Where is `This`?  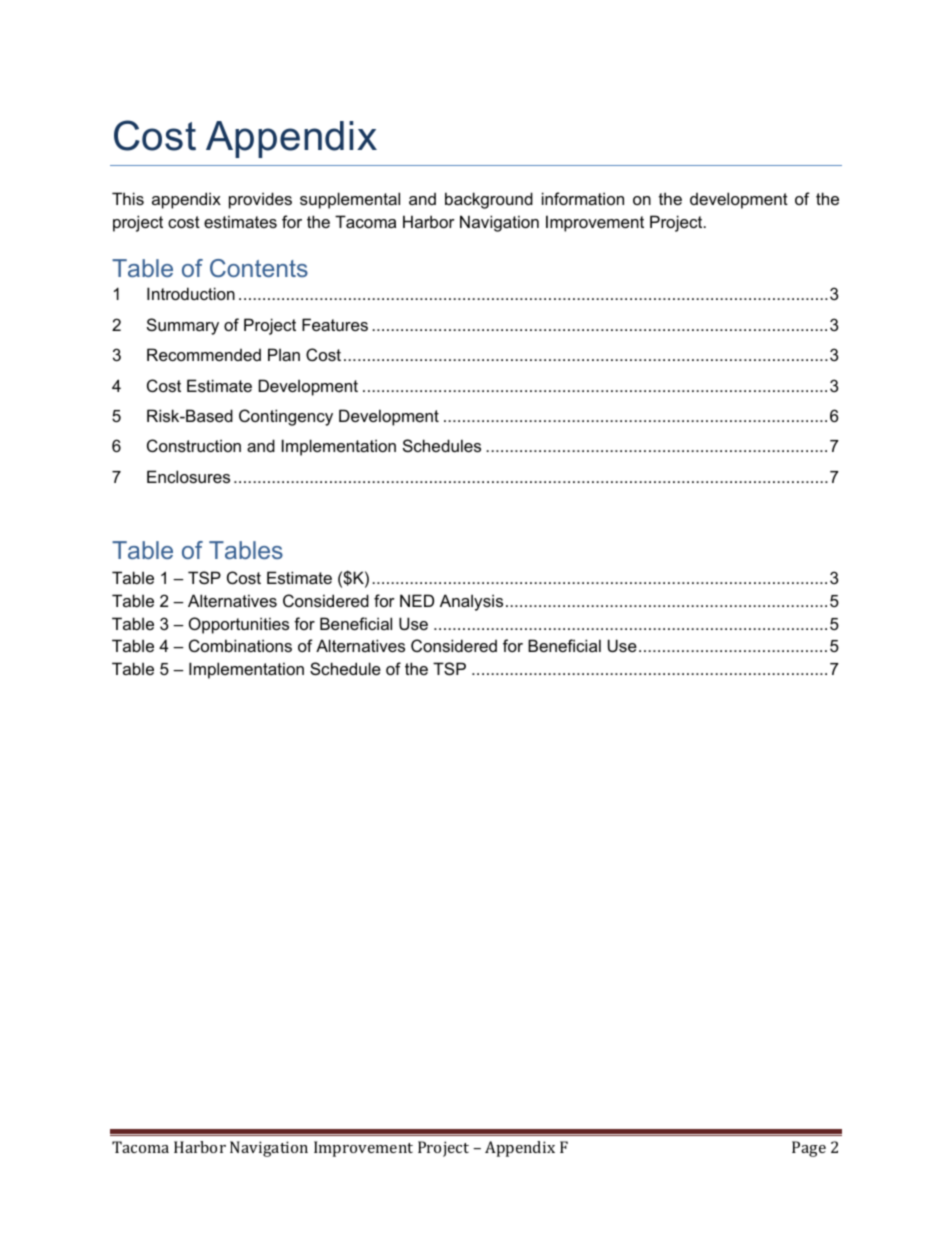
This is located at coordinates (128, 198).
